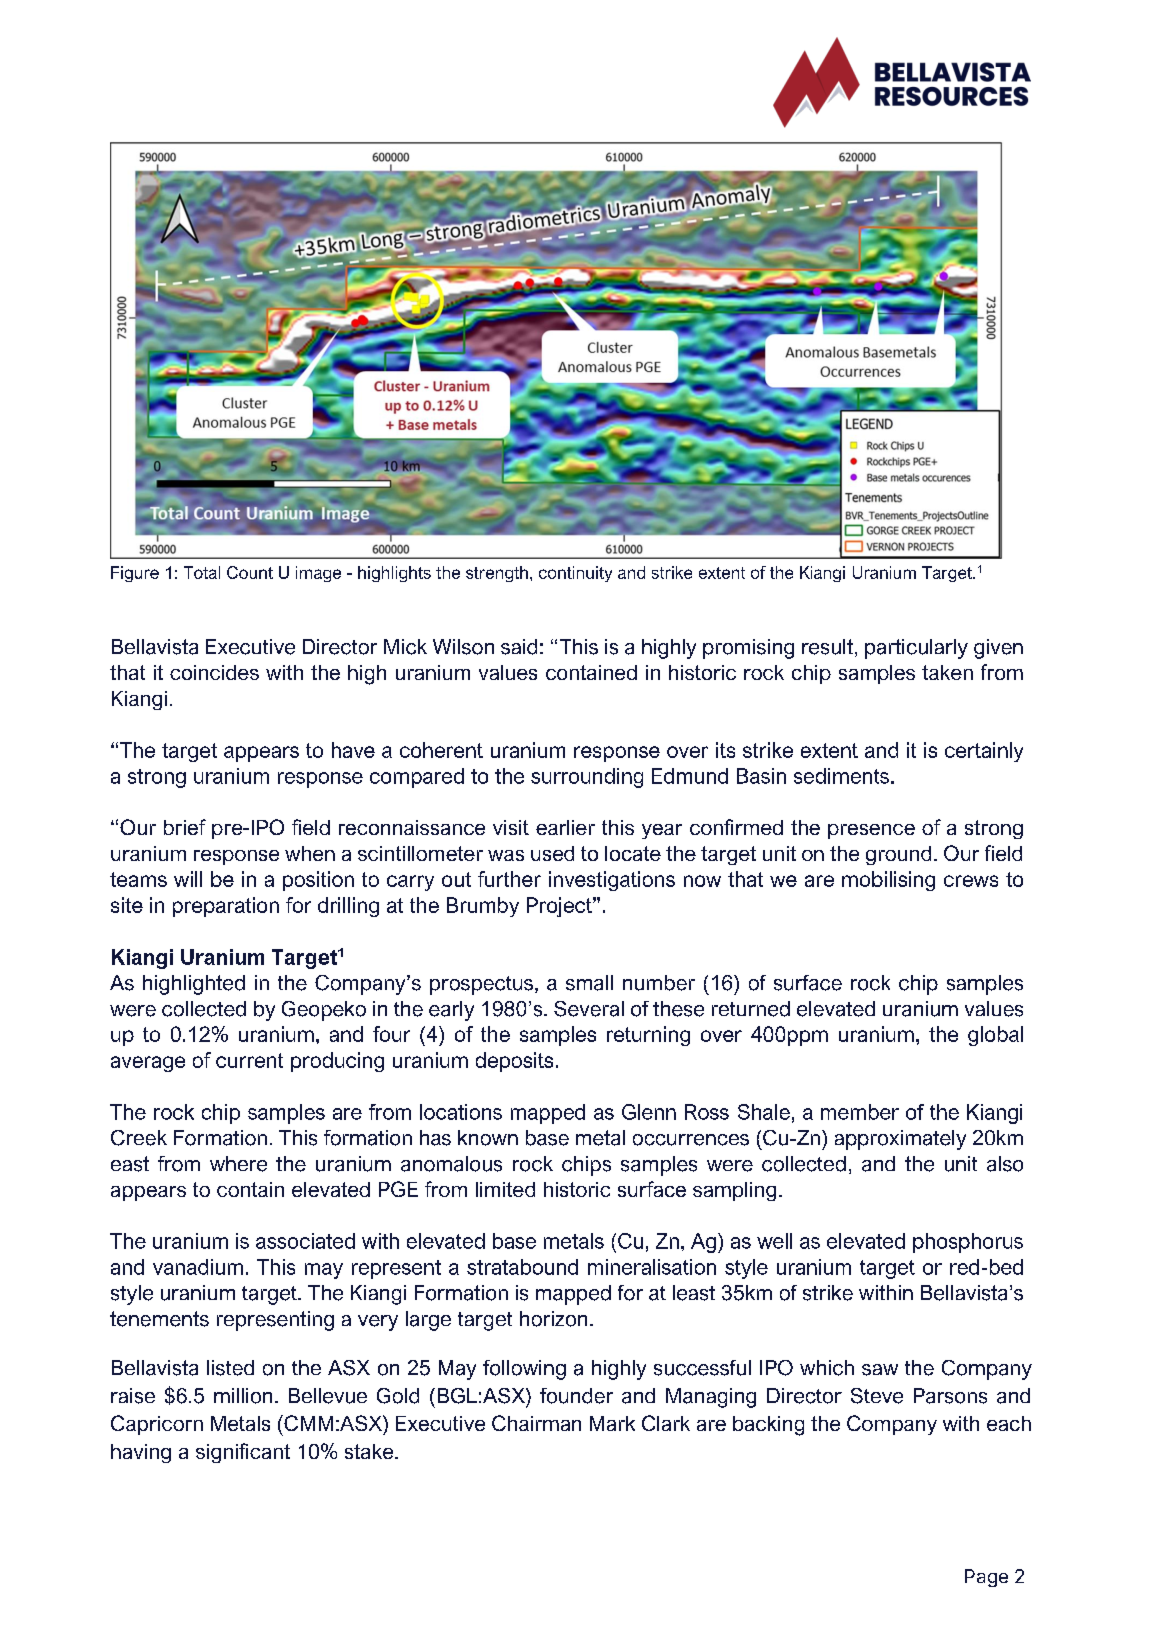 The height and width of the screenshot is (1635, 1156). Describe the element at coordinates (514, 1062) in the screenshot. I see `deposits` at that location.
